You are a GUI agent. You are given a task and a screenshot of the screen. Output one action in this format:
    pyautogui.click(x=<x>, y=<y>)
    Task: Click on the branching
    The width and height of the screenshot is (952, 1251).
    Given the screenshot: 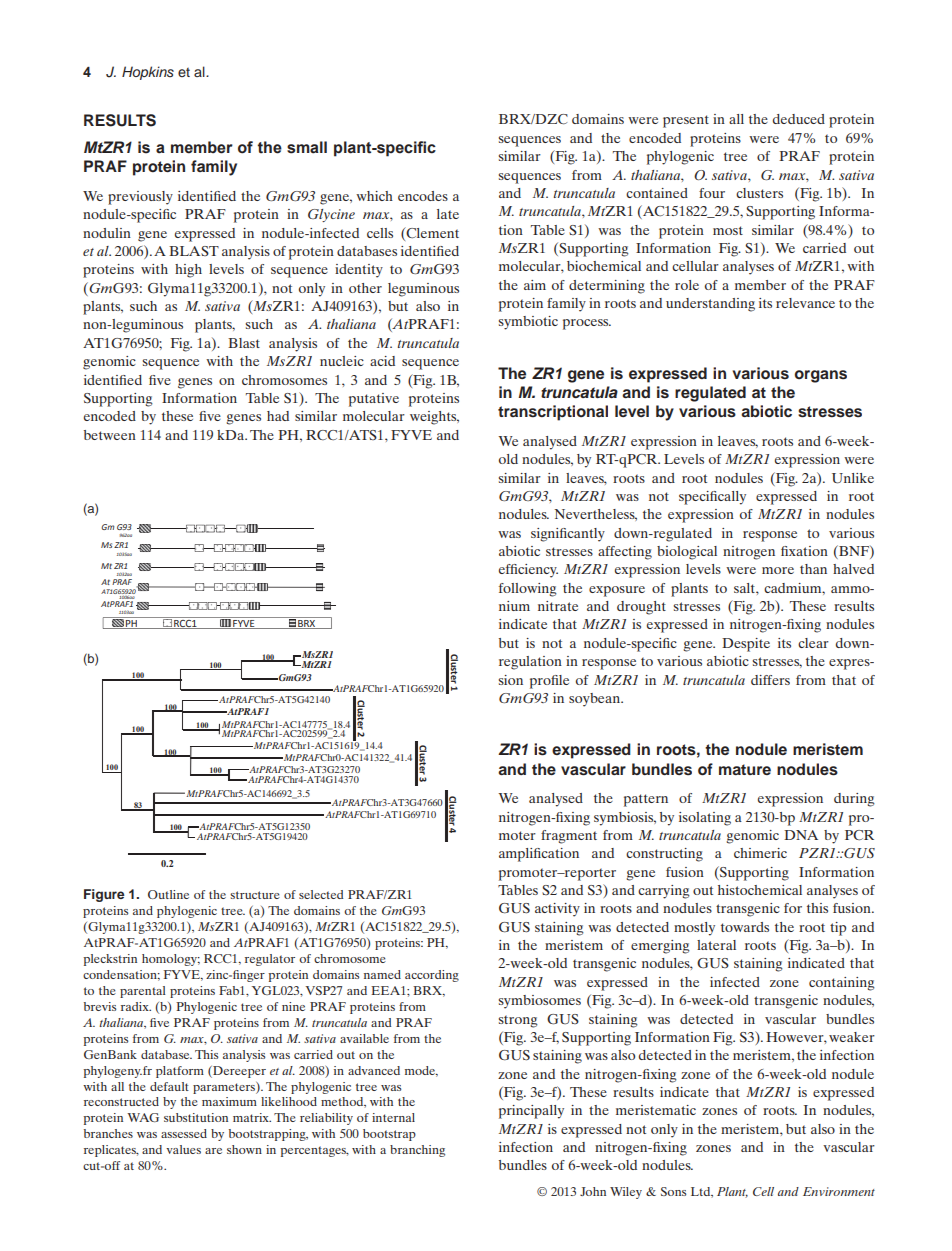 What is the action you would take?
    pyautogui.click(x=417, y=1151)
